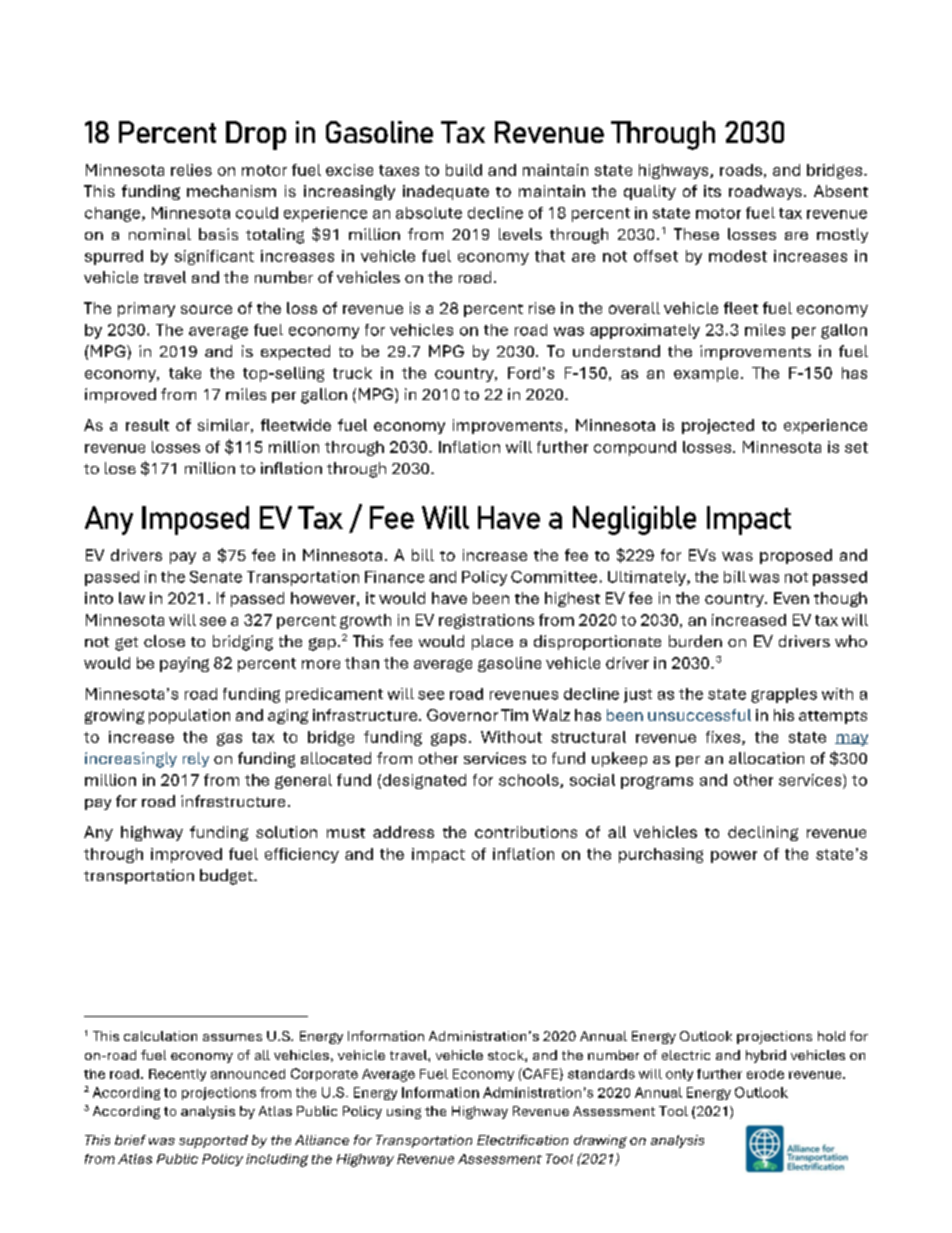  I want to click on rely, so click(196, 759).
